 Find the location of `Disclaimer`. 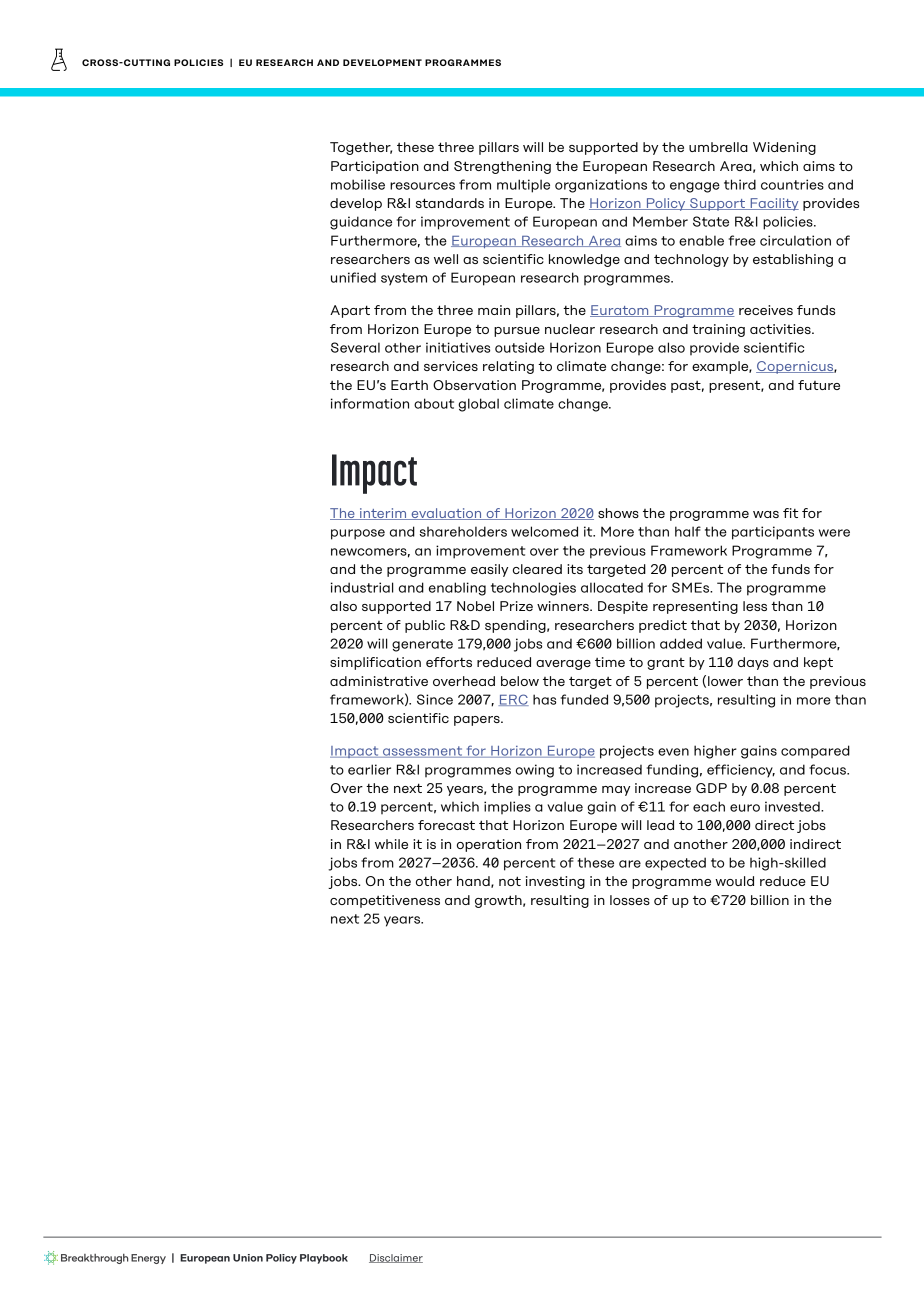

Disclaimer is located at coordinates (396, 1258).
